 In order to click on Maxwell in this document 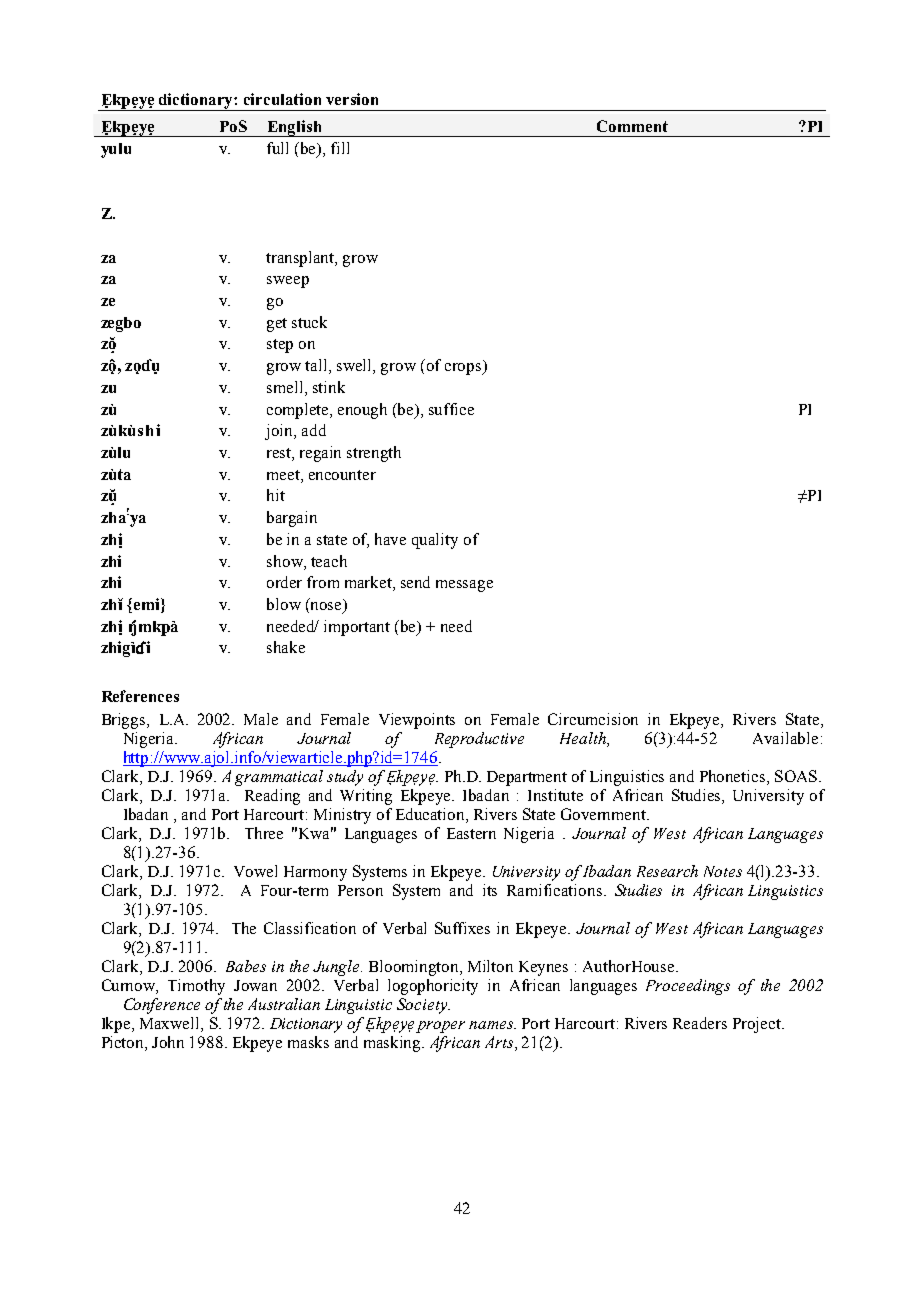, I will do `click(171, 1024)`.
